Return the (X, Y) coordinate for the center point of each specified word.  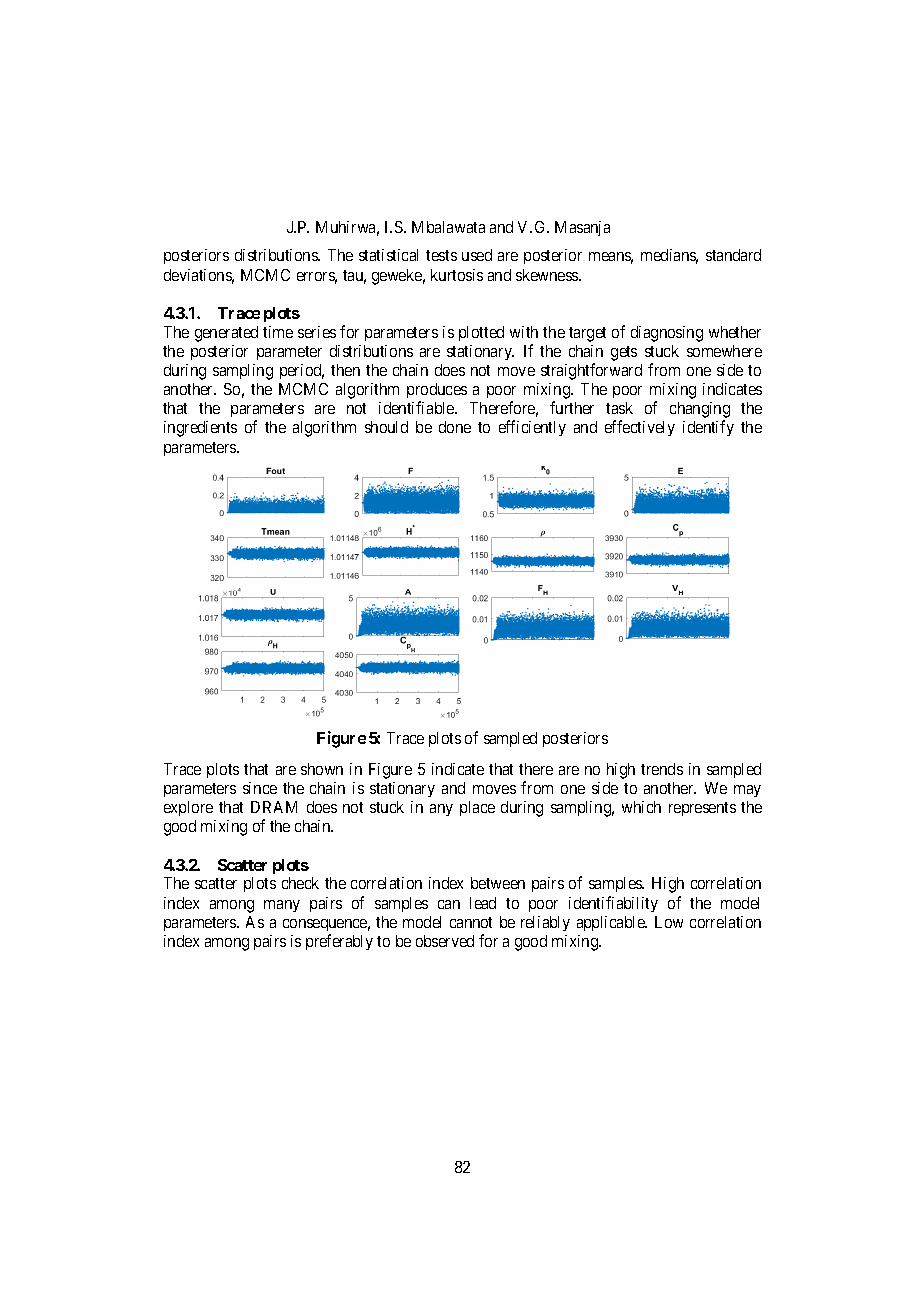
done (455, 427)
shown (322, 769)
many (282, 906)
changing (700, 411)
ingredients (200, 429)
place (477, 808)
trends (662, 769)
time (278, 332)
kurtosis (457, 275)
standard (733, 255)
